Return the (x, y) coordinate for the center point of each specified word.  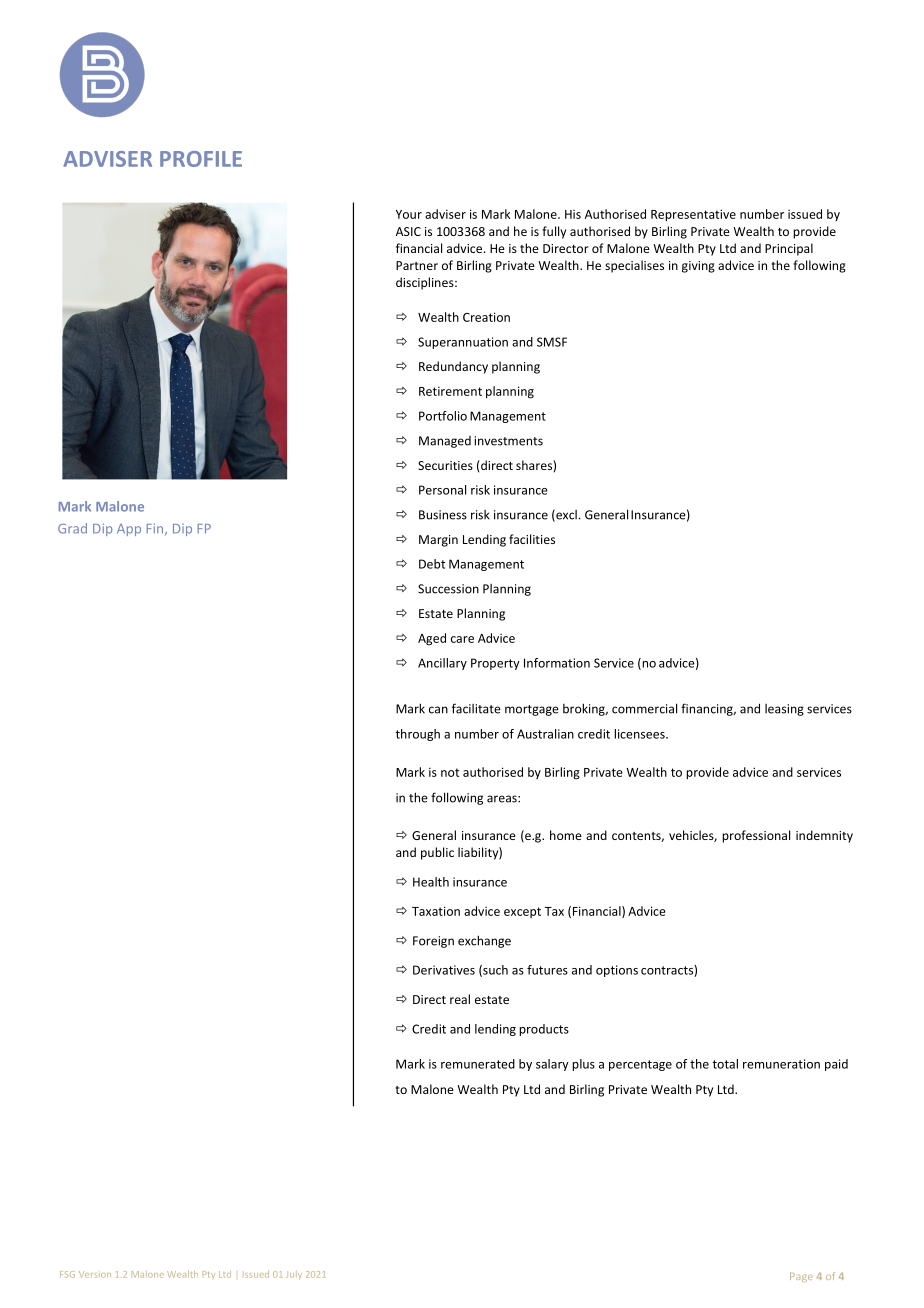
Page (801, 1277)
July (294, 1275)
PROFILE (201, 159)
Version (95, 1274)
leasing (784, 710)
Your (409, 214)
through (417, 735)
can (438, 710)
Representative (693, 215)
